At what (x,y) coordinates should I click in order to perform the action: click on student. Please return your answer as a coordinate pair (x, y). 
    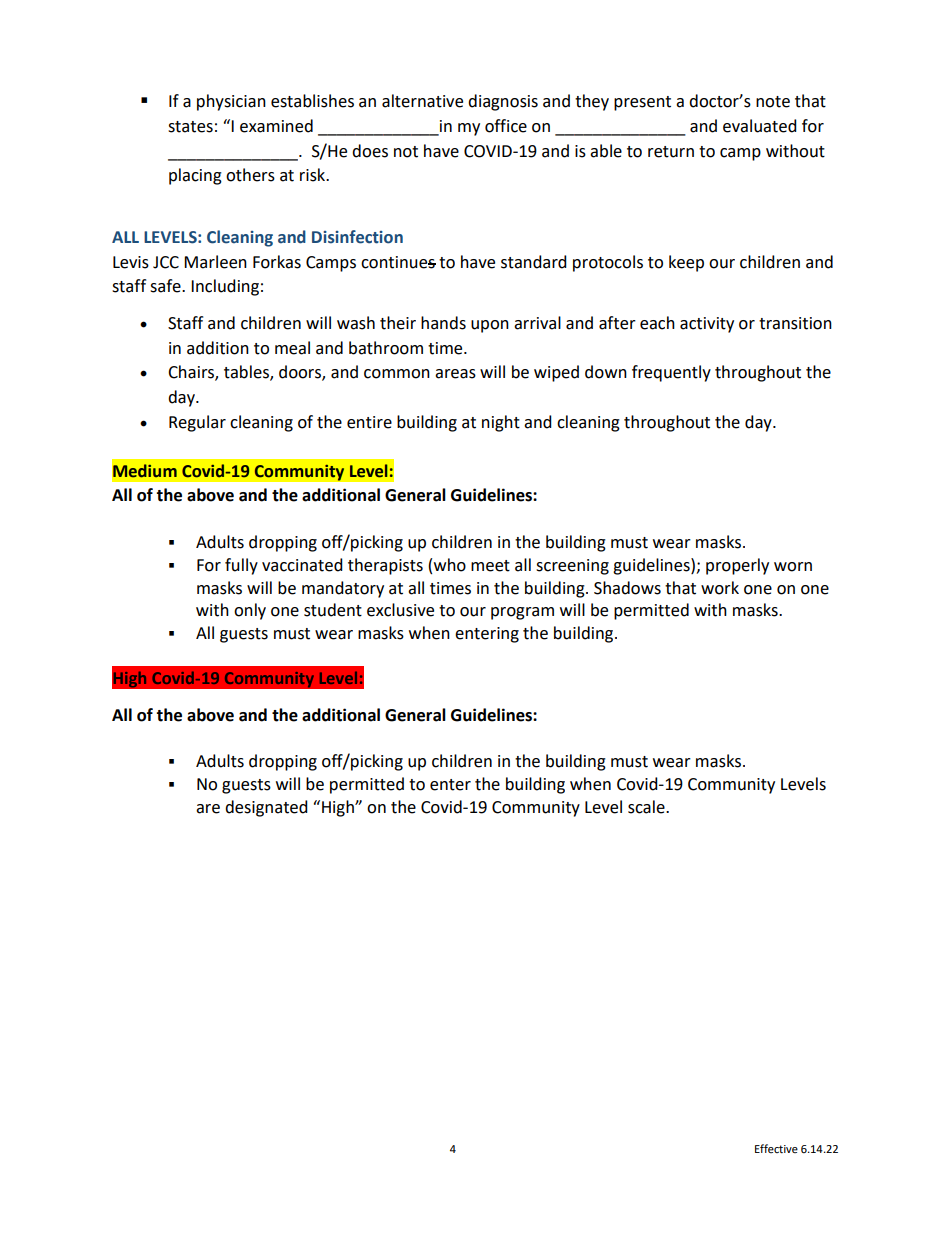
    Looking at the image, I should click on (333, 610).
